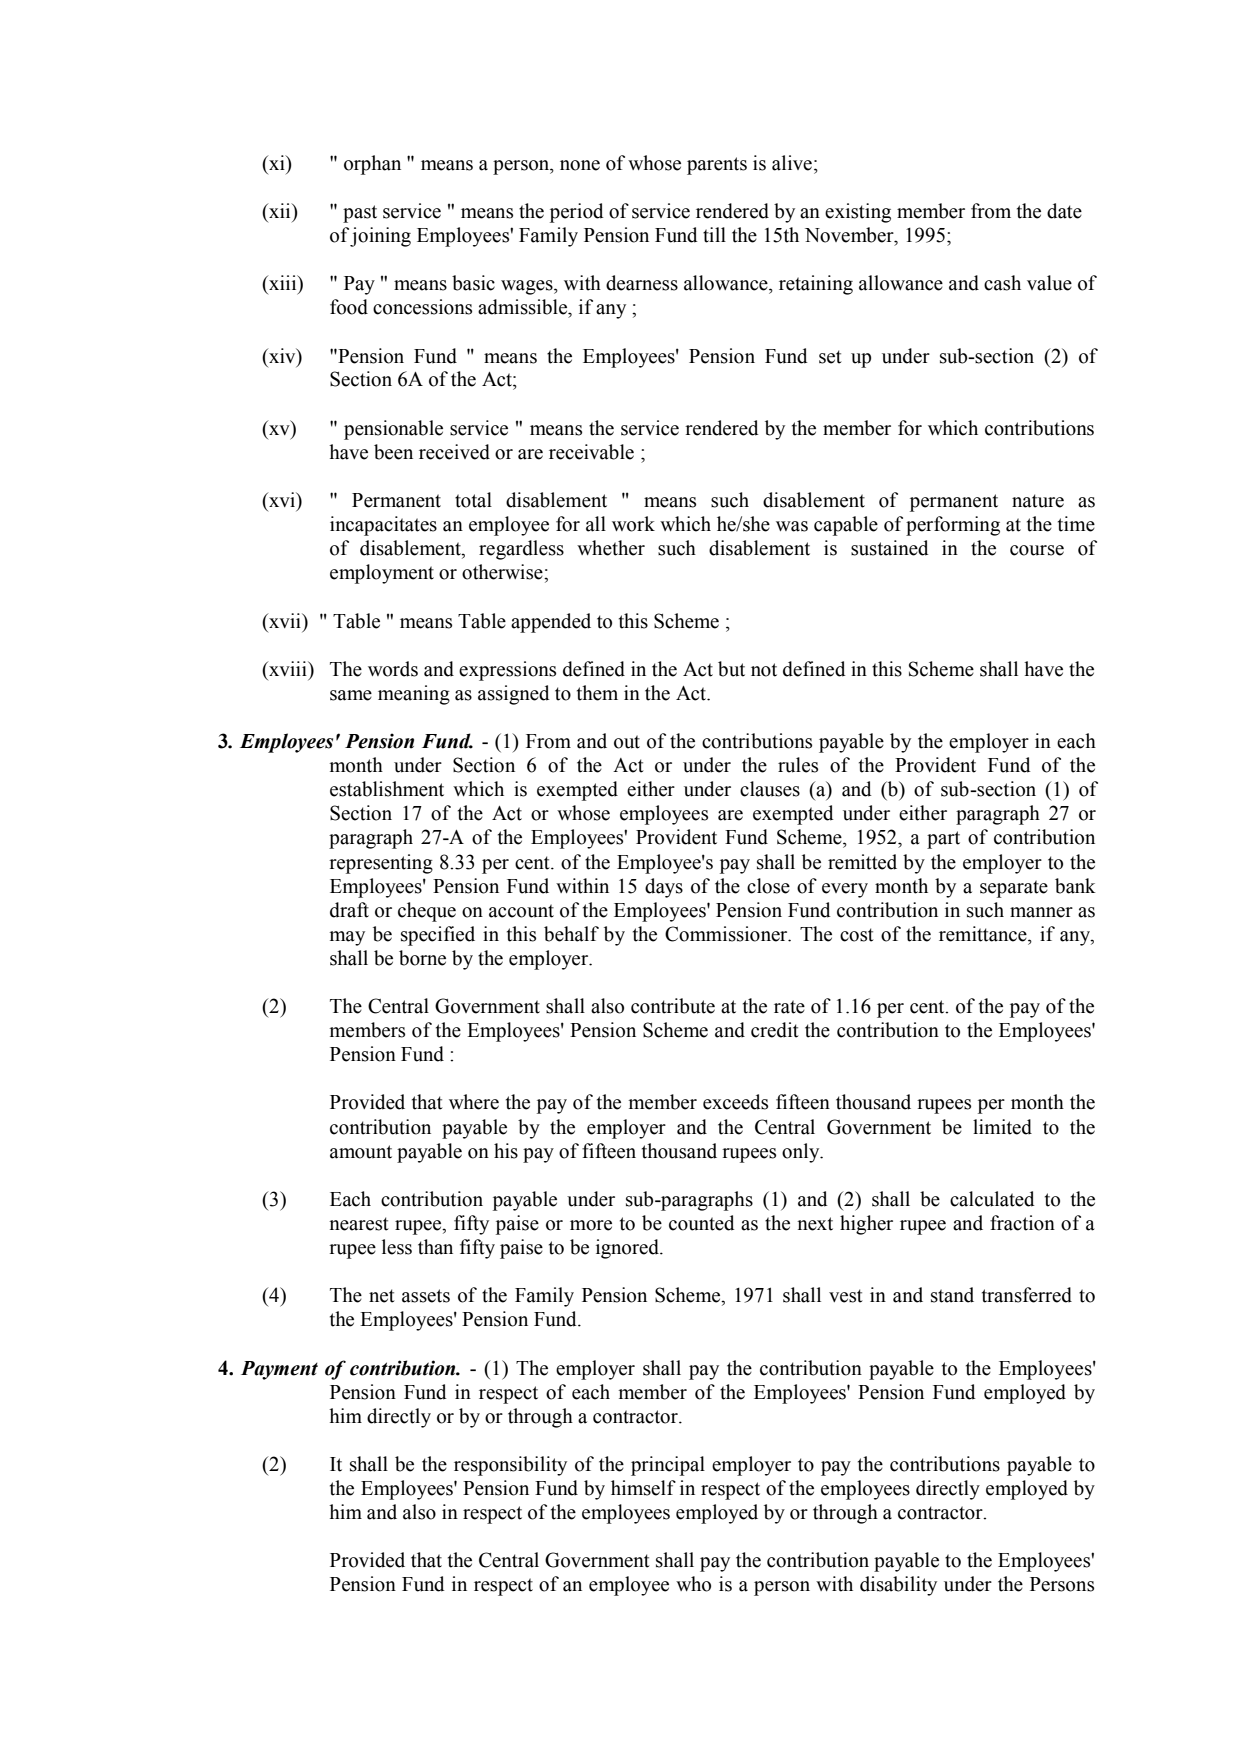 The image size is (1247, 1764). I want to click on disability, so click(898, 1586).
